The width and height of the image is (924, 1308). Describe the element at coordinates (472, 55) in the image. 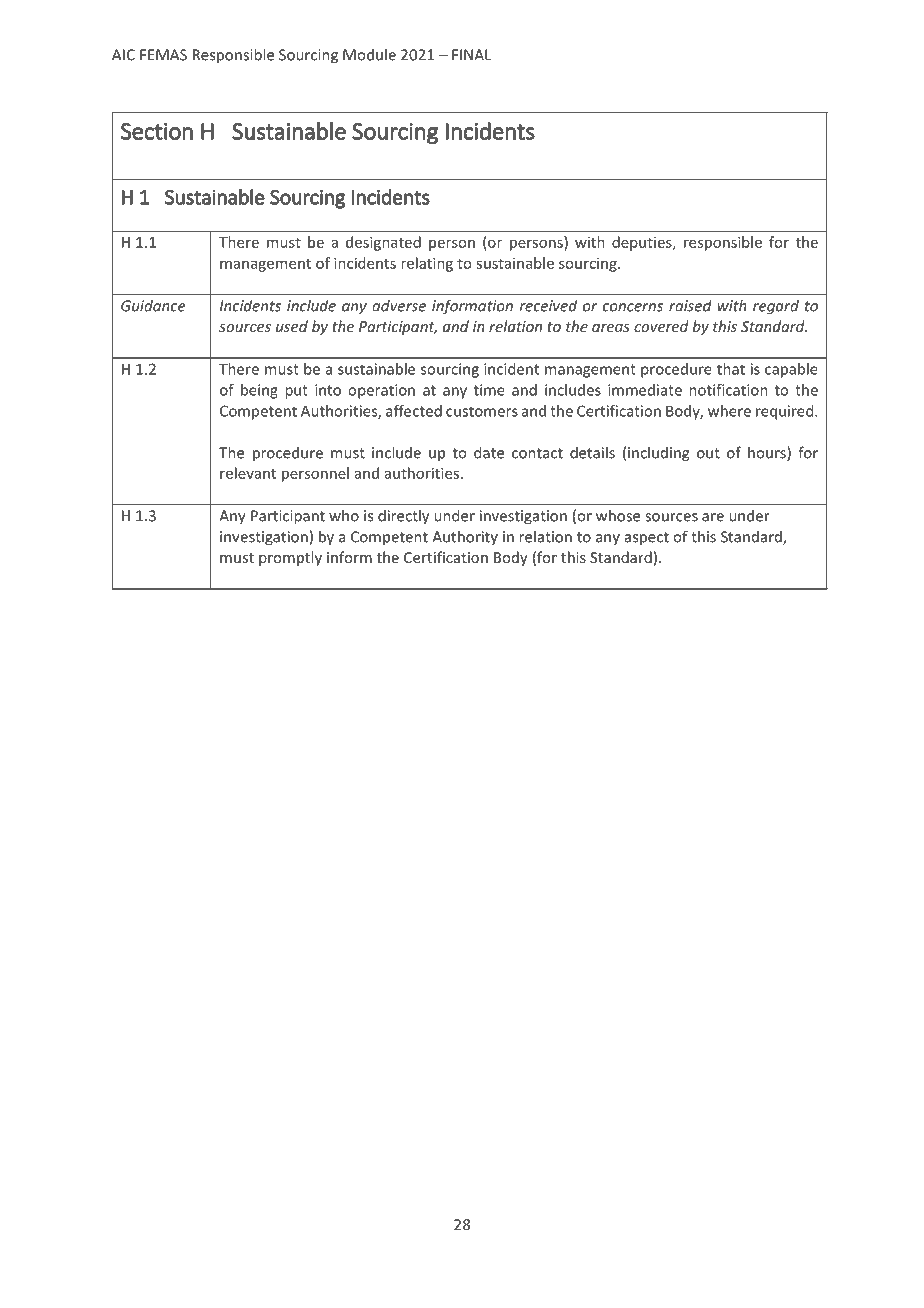

I see `FINAL` at that location.
